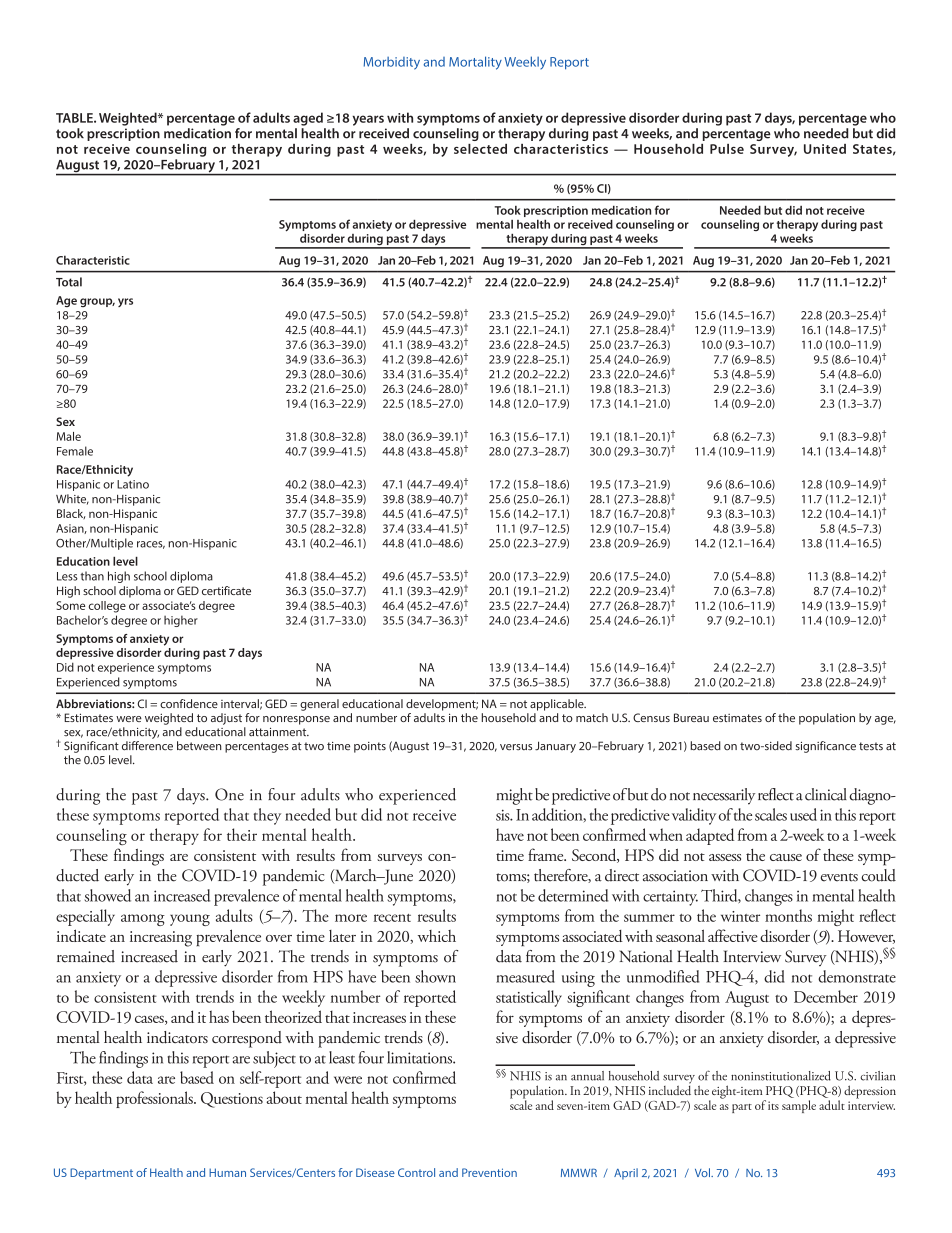  I want to click on professionals, so click(155, 1099).
